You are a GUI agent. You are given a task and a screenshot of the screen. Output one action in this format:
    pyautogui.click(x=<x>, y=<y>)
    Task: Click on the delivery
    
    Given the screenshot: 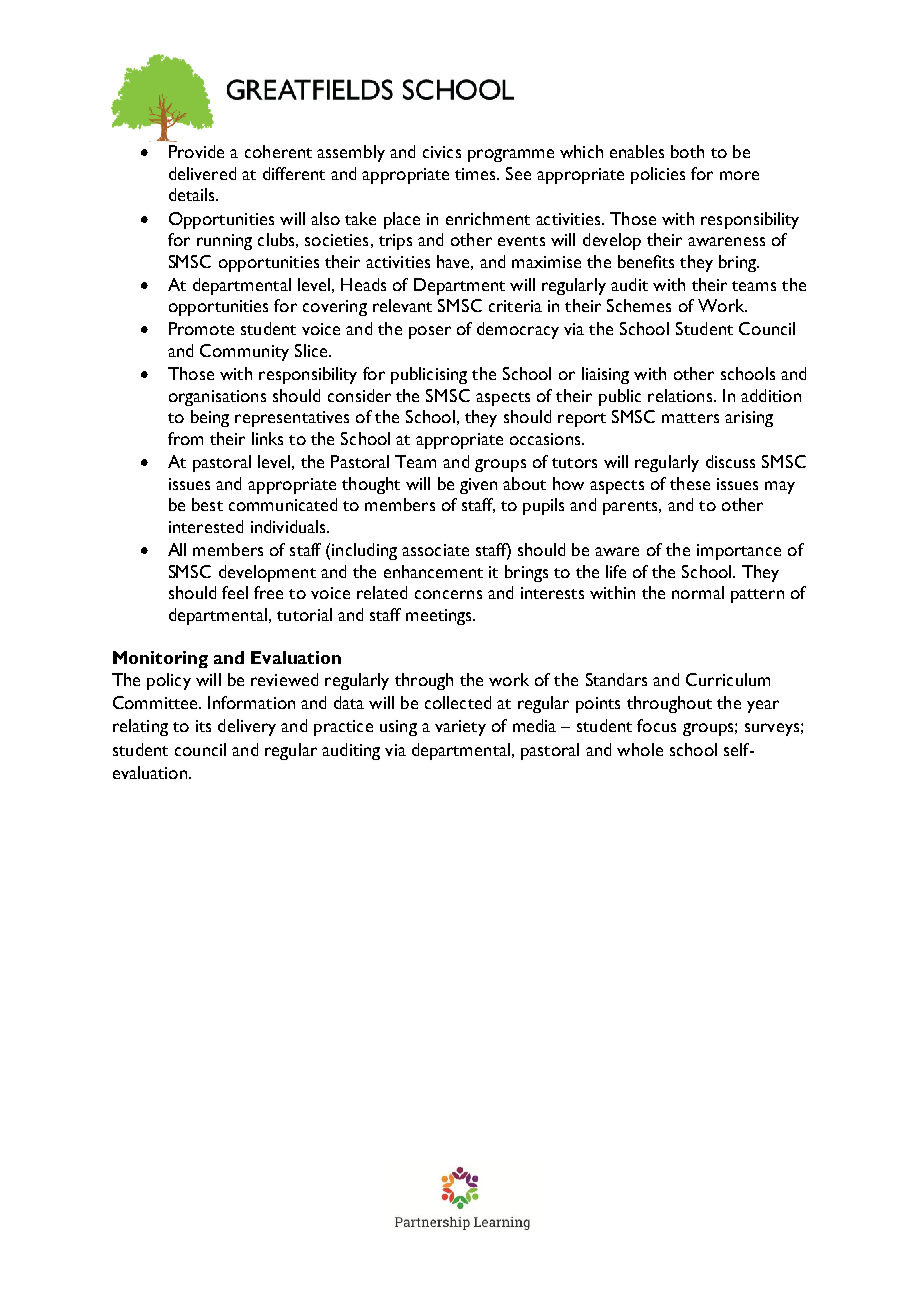 What is the action you would take?
    pyautogui.click(x=247, y=727)
